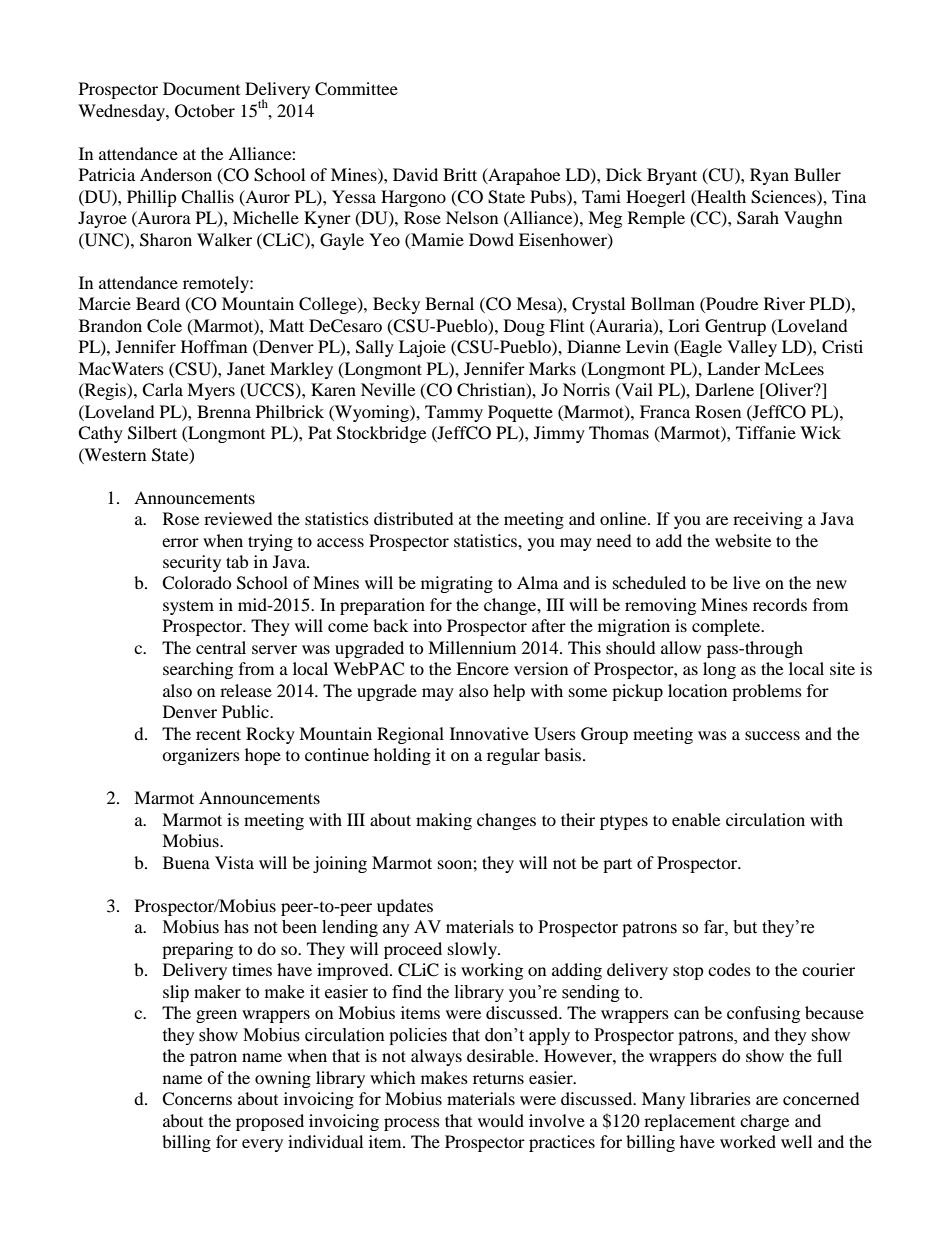 This screenshot has width=952, height=1233. What do you see at coordinates (164, 326) in the screenshot?
I see `Cole` at bounding box center [164, 326].
